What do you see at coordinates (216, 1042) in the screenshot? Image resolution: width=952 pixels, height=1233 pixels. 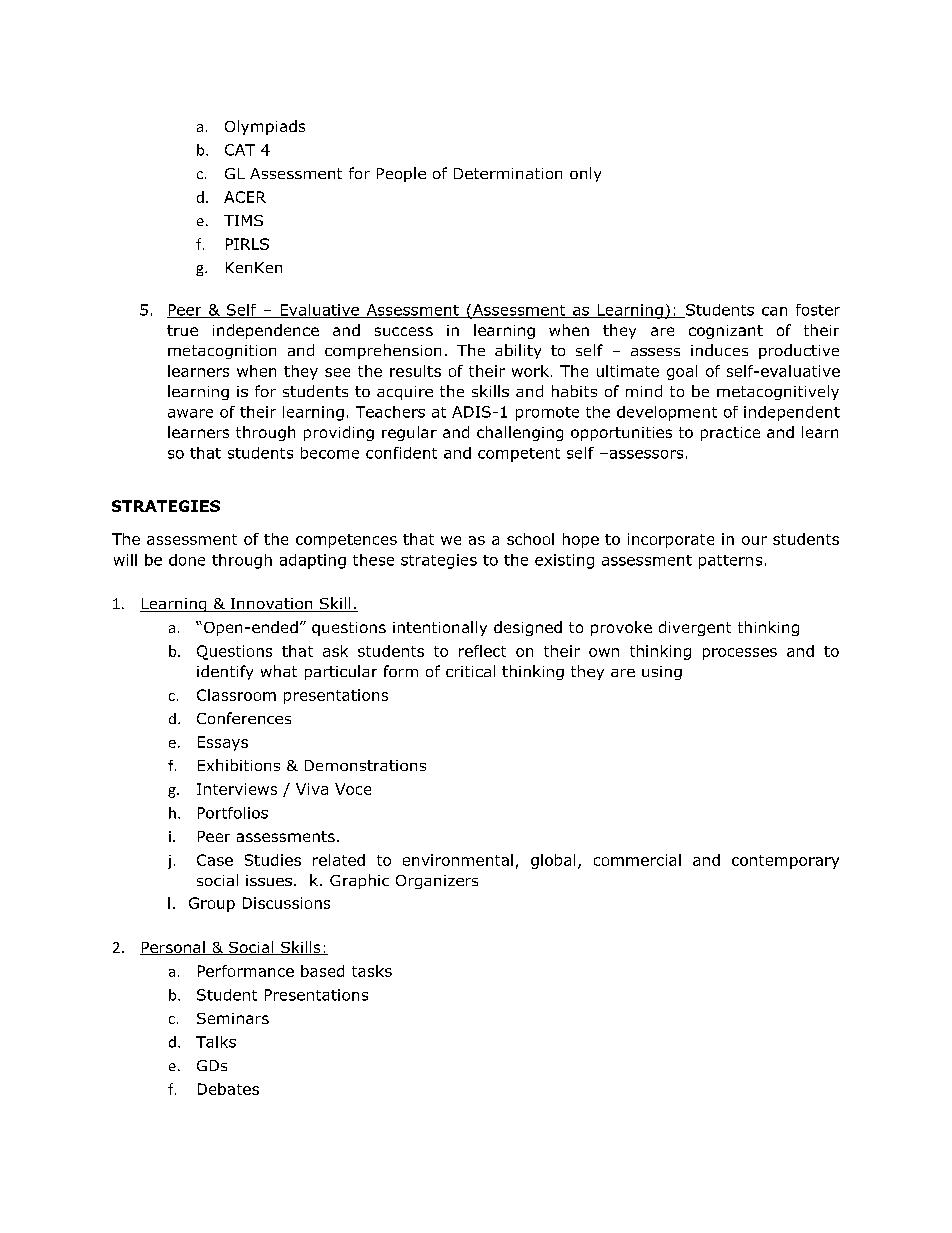 I see `Talks` at bounding box center [216, 1042].
